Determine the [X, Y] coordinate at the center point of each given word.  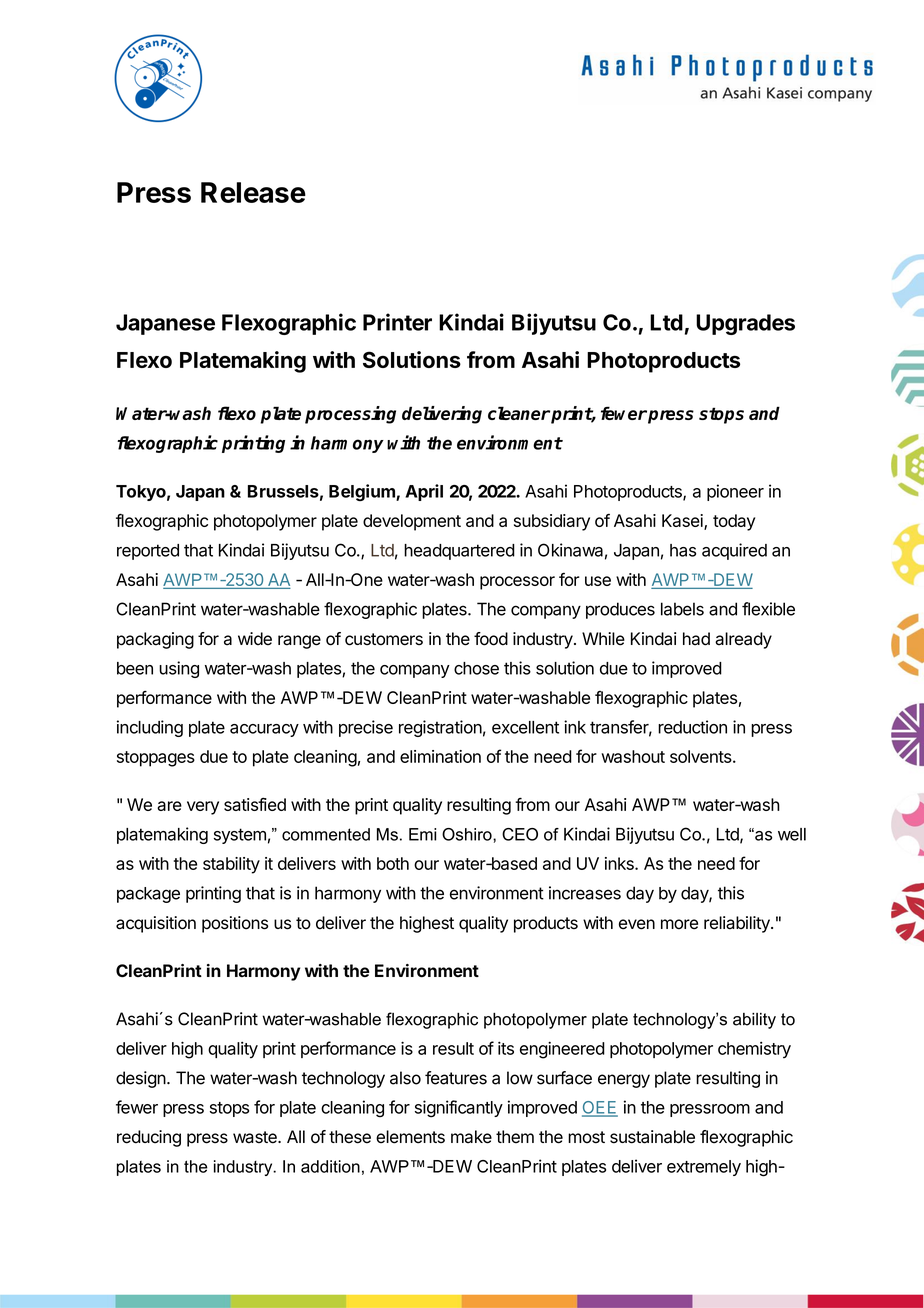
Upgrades [745, 324]
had [696, 639]
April [424, 492]
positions [235, 924]
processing [350, 415]
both [393, 863]
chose [476, 668]
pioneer [735, 492]
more [679, 924]
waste [256, 1137]
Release [253, 192]
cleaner [519, 413]
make [471, 1137]
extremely [704, 1168]
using [179, 669]
